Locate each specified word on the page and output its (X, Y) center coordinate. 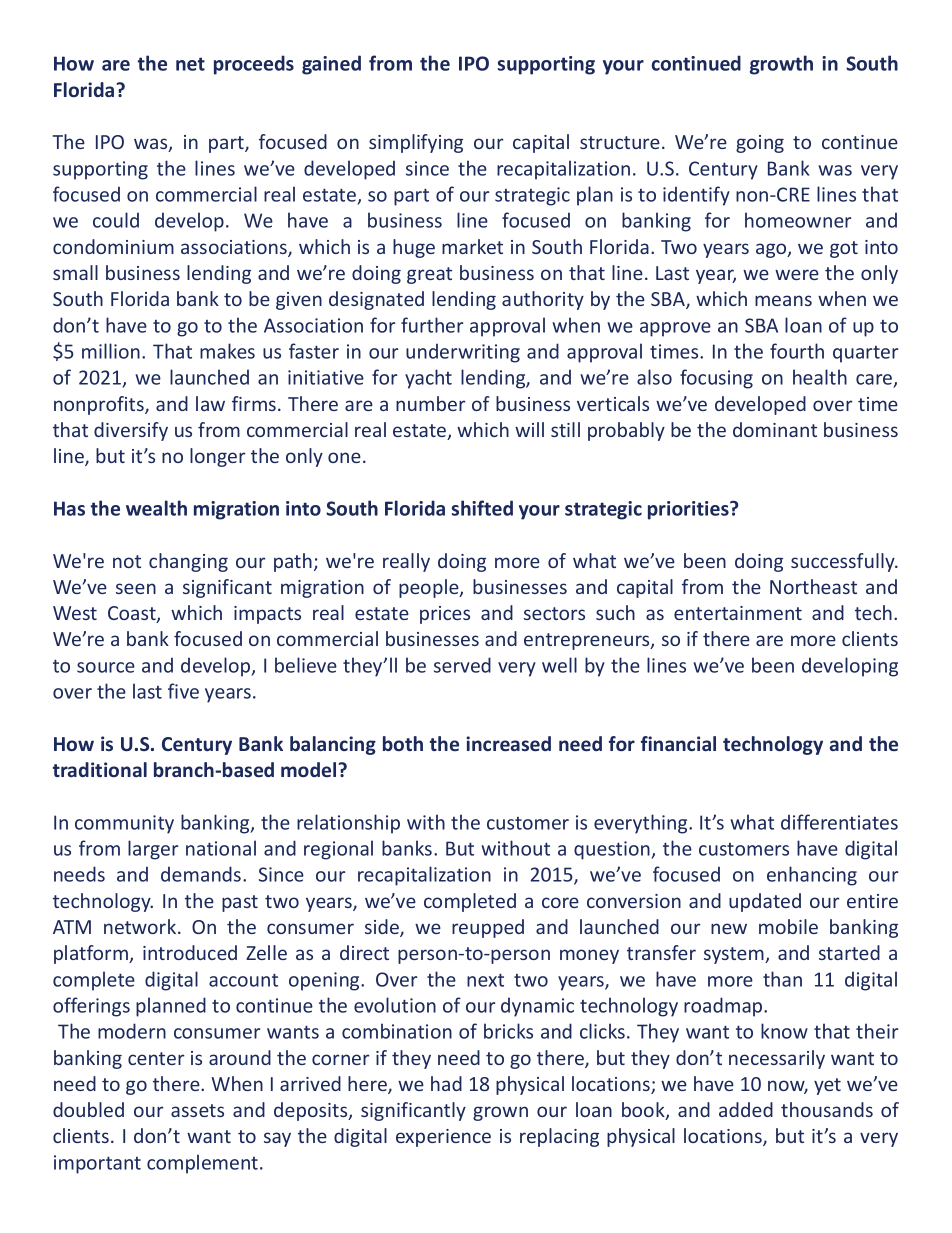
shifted (482, 508)
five (183, 691)
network (141, 926)
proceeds (254, 65)
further (432, 325)
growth (781, 65)
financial (678, 743)
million (111, 351)
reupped (488, 928)
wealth (156, 508)
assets (197, 1110)
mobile (788, 926)
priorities (689, 510)
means (783, 300)
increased (508, 743)
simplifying (416, 143)
